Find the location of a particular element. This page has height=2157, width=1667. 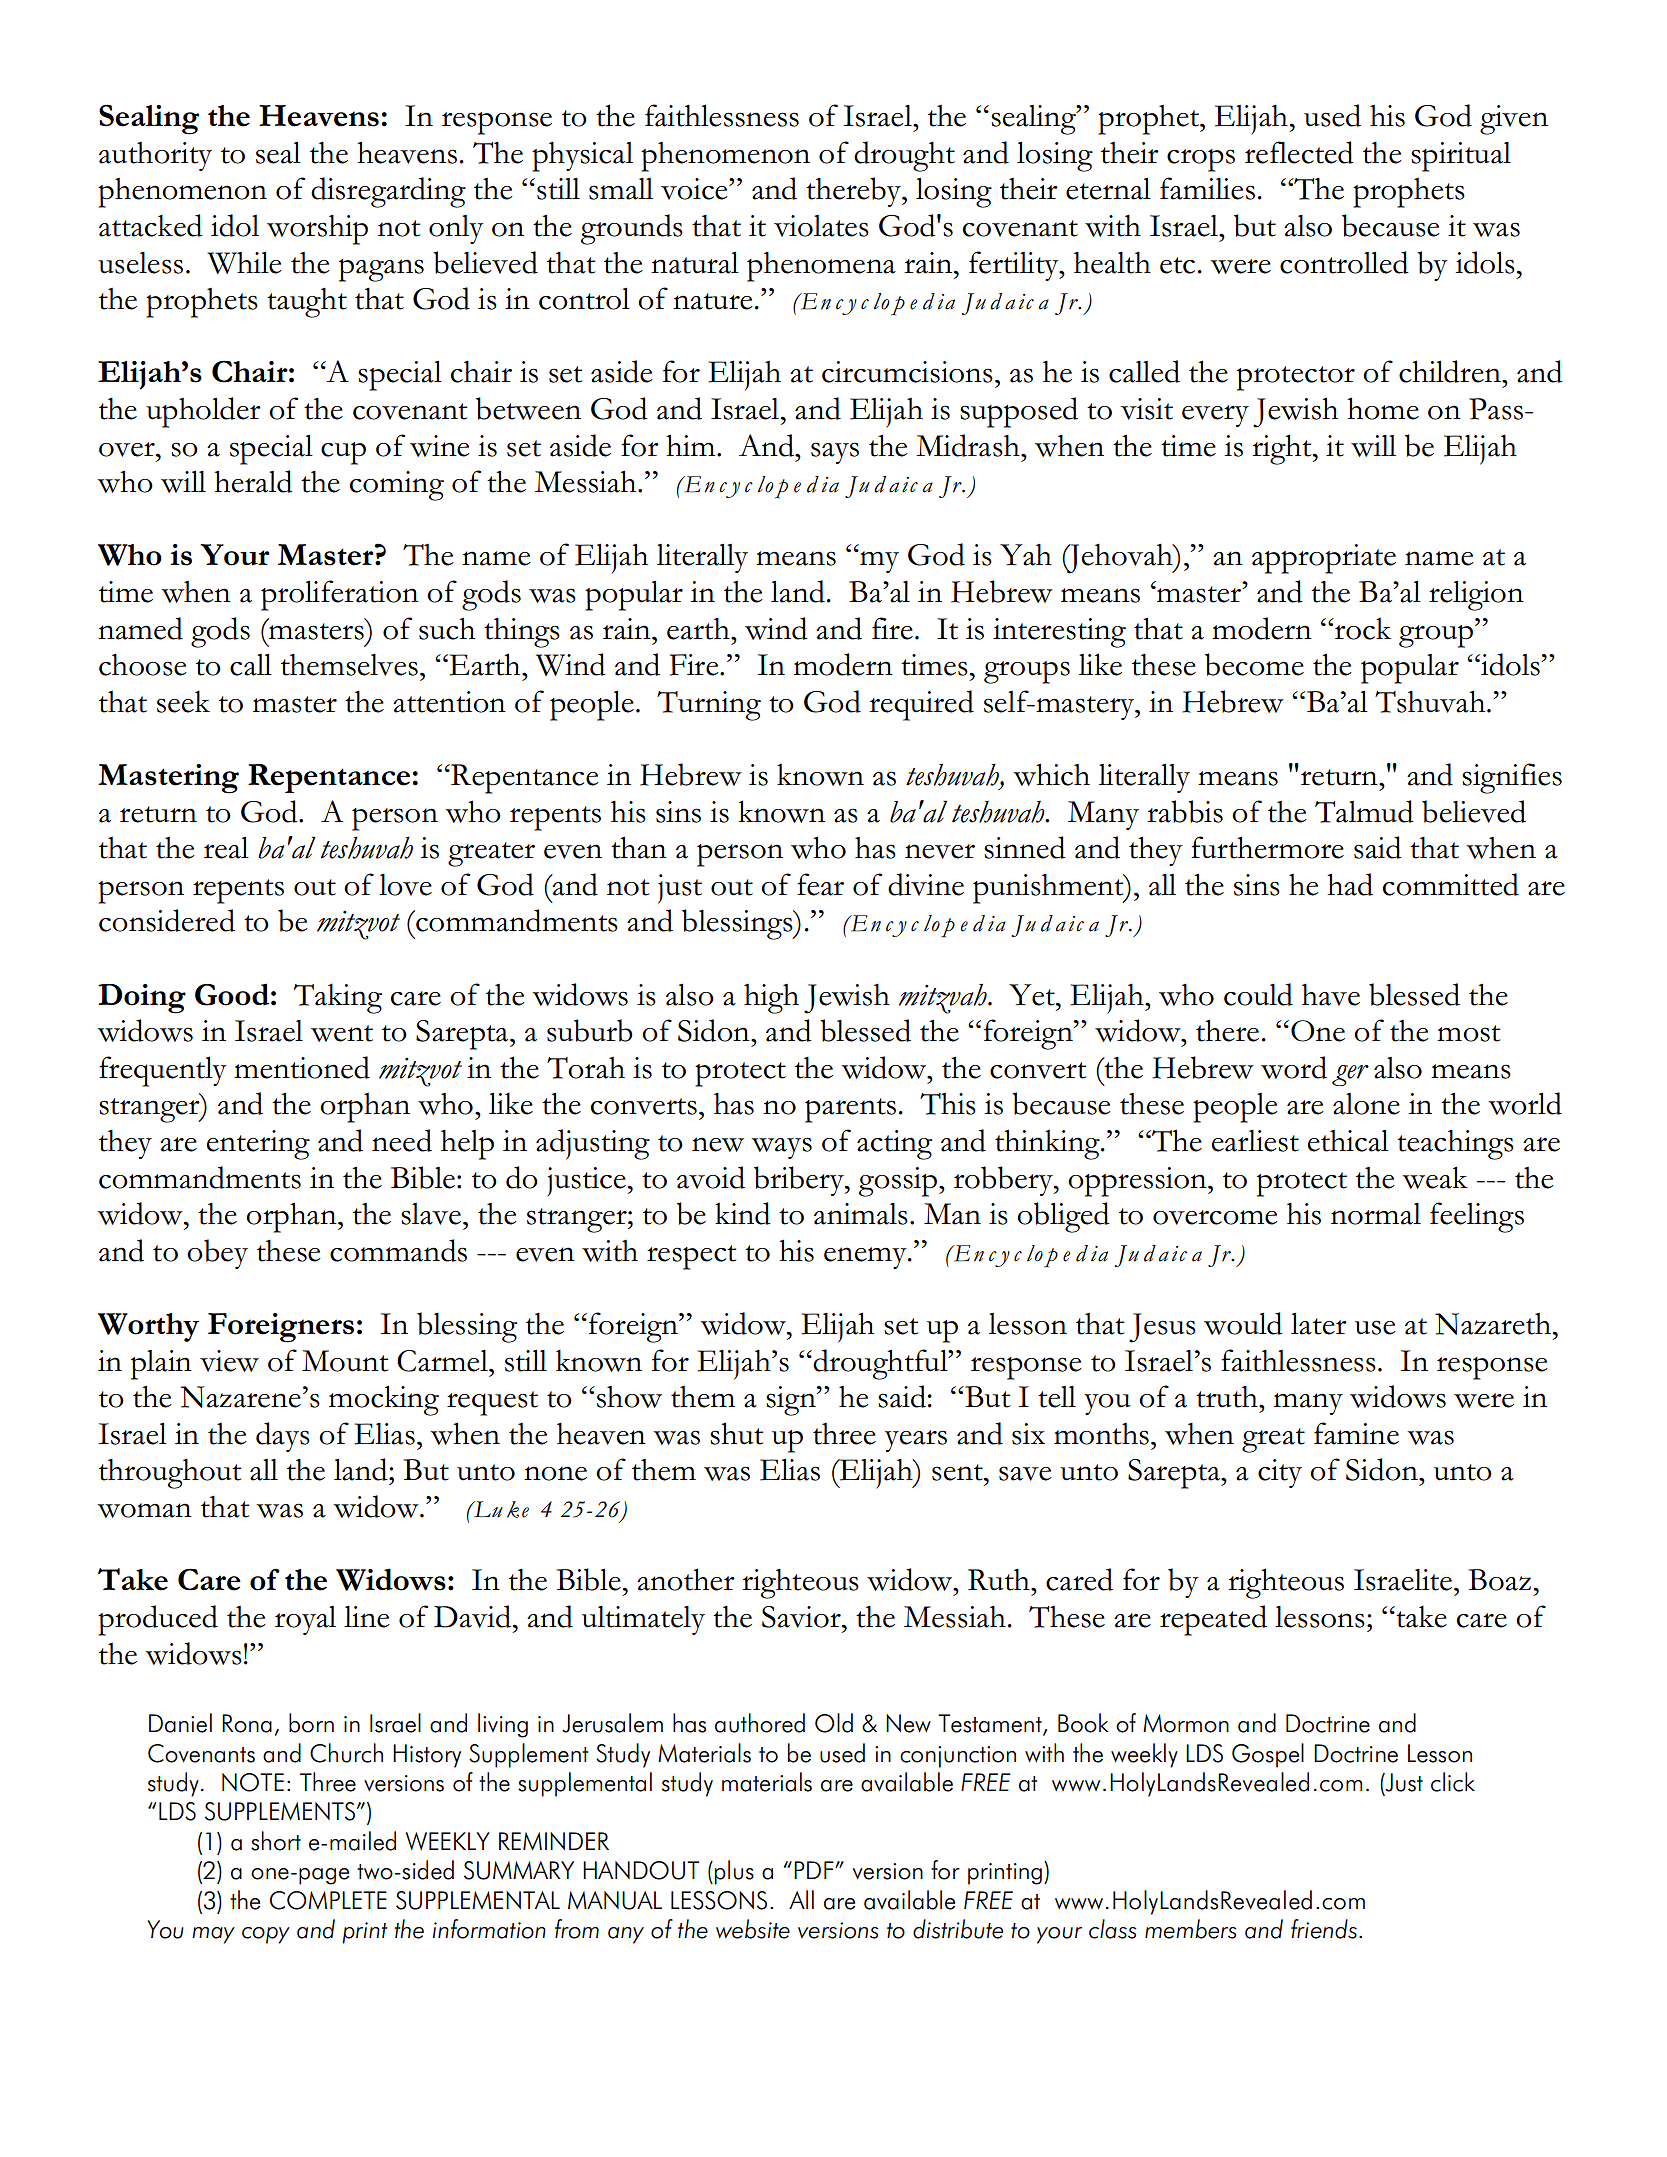

required is located at coordinates (921, 705).
